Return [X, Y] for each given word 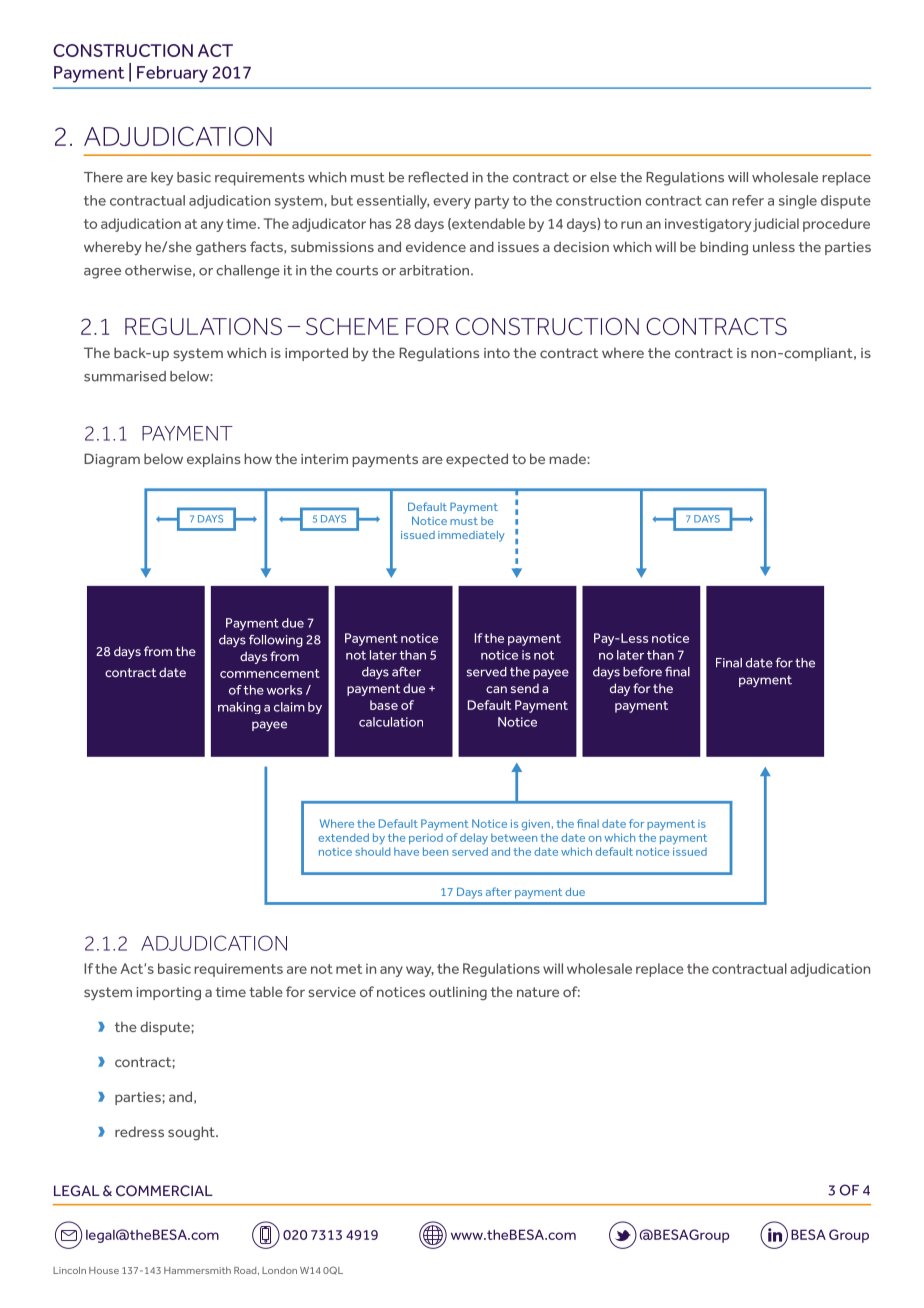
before [642, 671]
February [172, 74]
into [497, 353]
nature [538, 992]
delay [474, 838]
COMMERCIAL [164, 1191]
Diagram [112, 460]
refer [748, 200]
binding [724, 248]
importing [168, 993]
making [239, 708]
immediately [471, 536]
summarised [125, 376]
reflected [438, 177]
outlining [458, 993]
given [535, 824]
